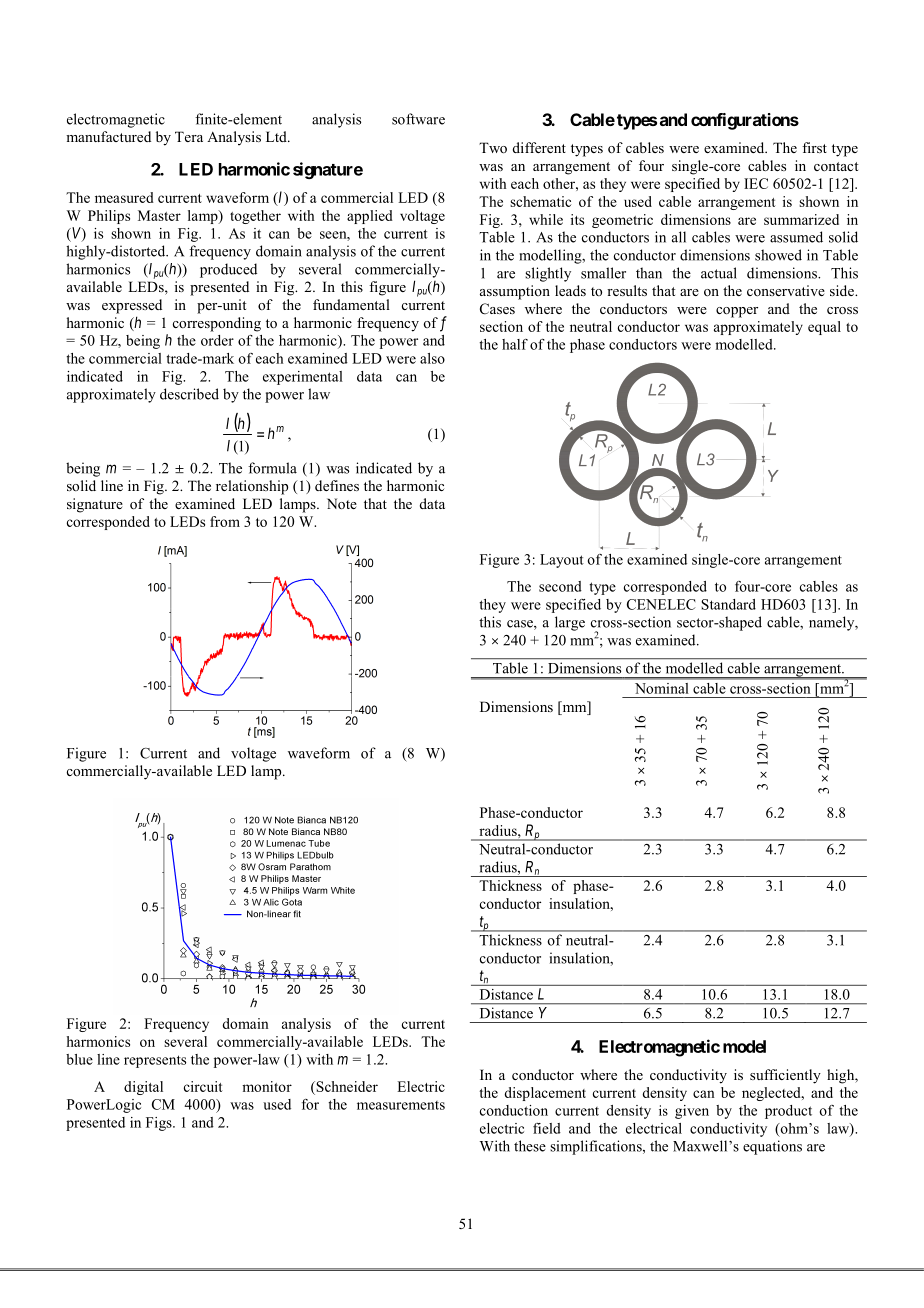 Image resolution: width=924 pixels, height=1308 pixels. What do you see at coordinates (189, 136) in the document?
I see `Tera` at bounding box center [189, 136].
